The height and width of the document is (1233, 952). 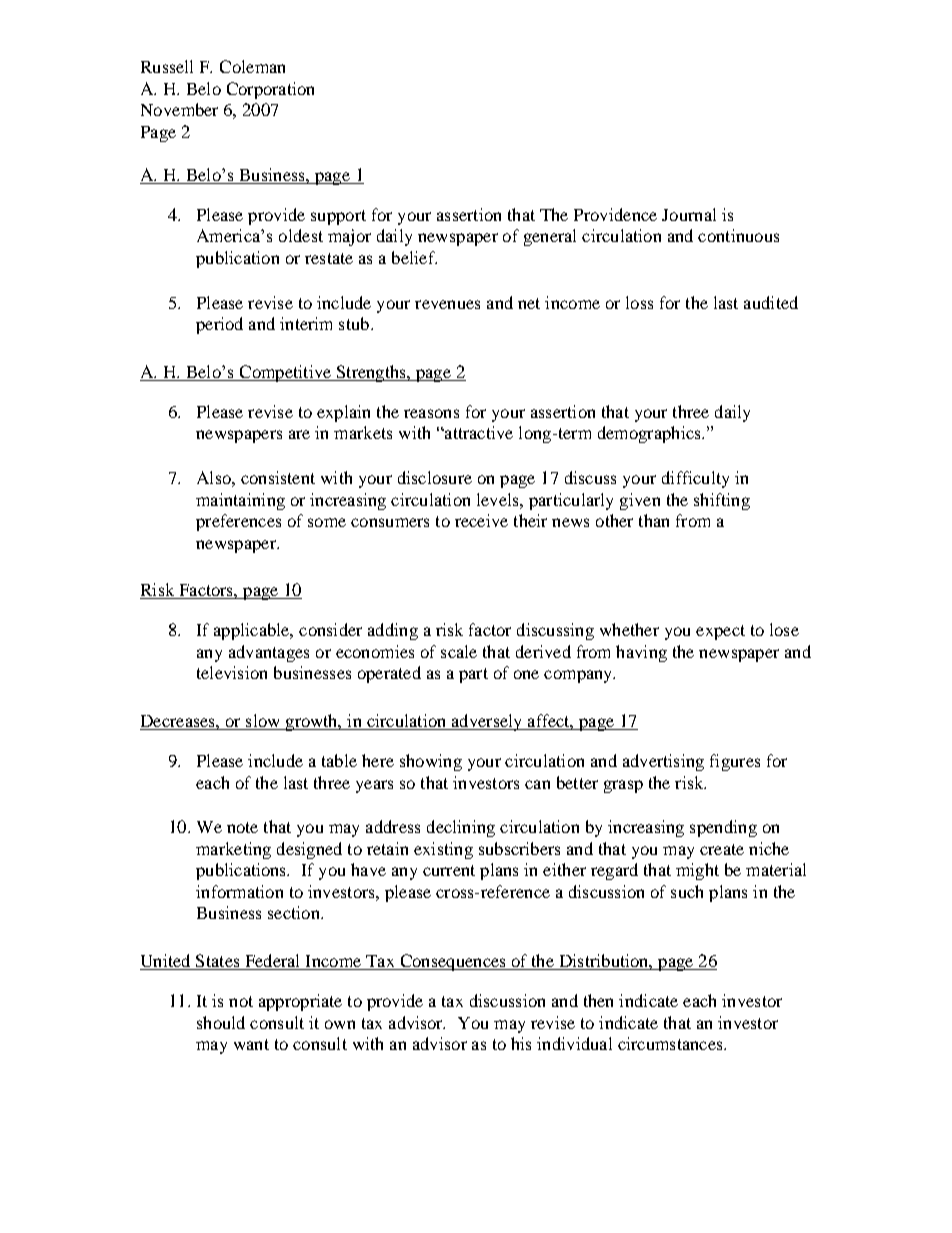 I want to click on revenues, so click(x=447, y=304).
